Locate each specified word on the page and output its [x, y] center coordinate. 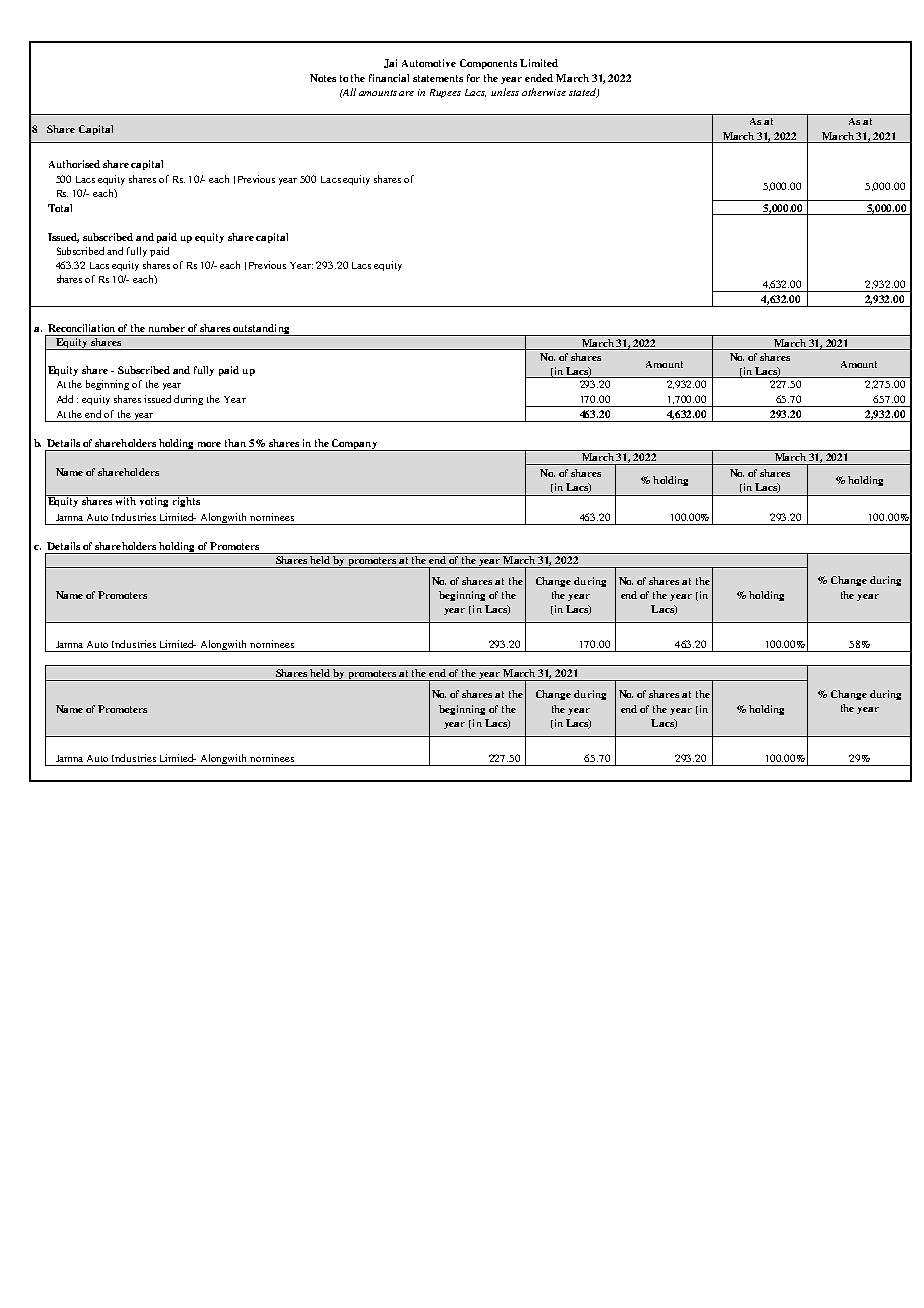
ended [539, 78]
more [209, 444]
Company [354, 445]
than [235, 443]
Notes [323, 78]
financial [389, 78]
